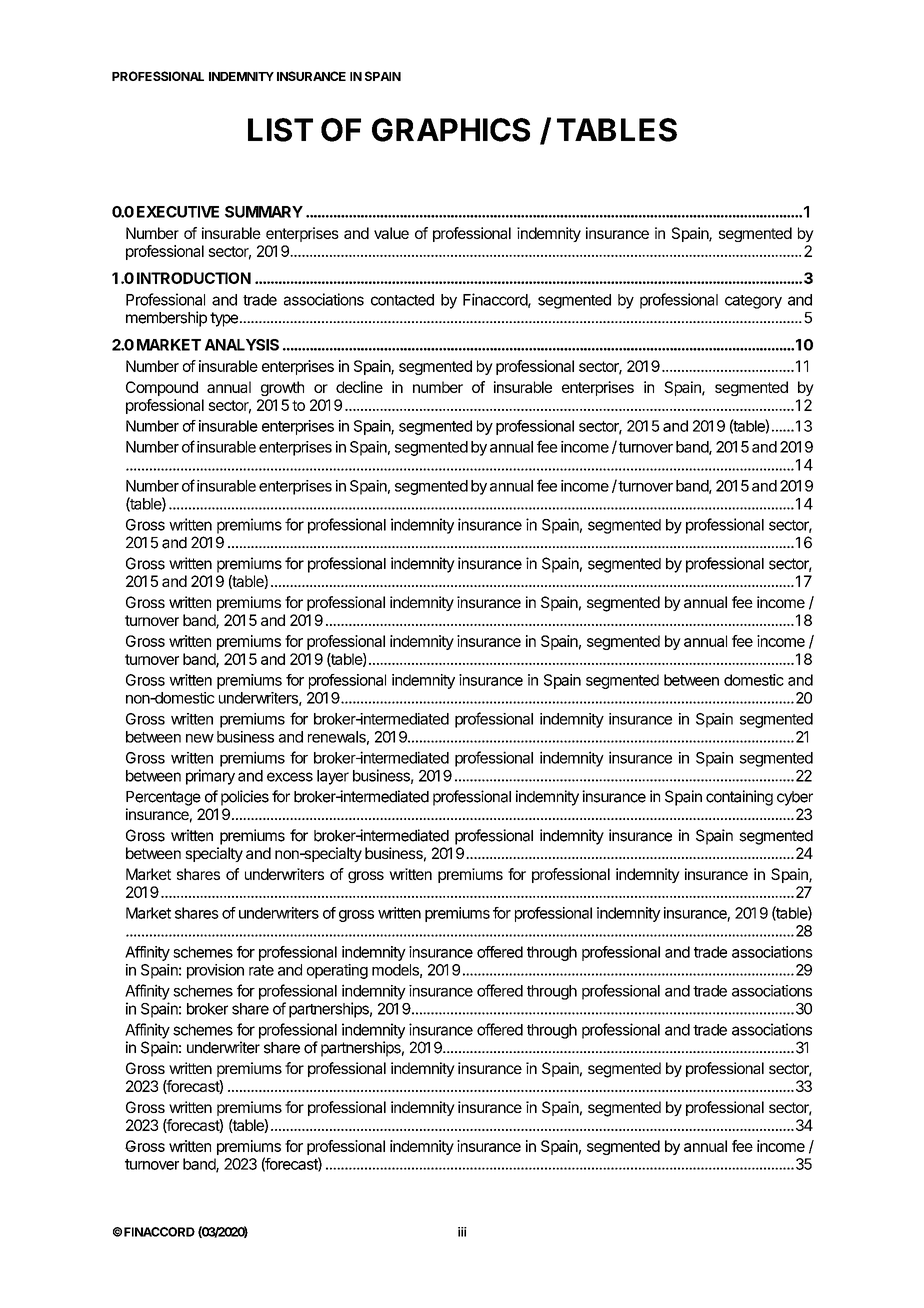 Image resolution: width=924 pixels, height=1308 pixels. Describe the element at coordinates (795, 798) in the screenshot. I see `cyber` at that location.
